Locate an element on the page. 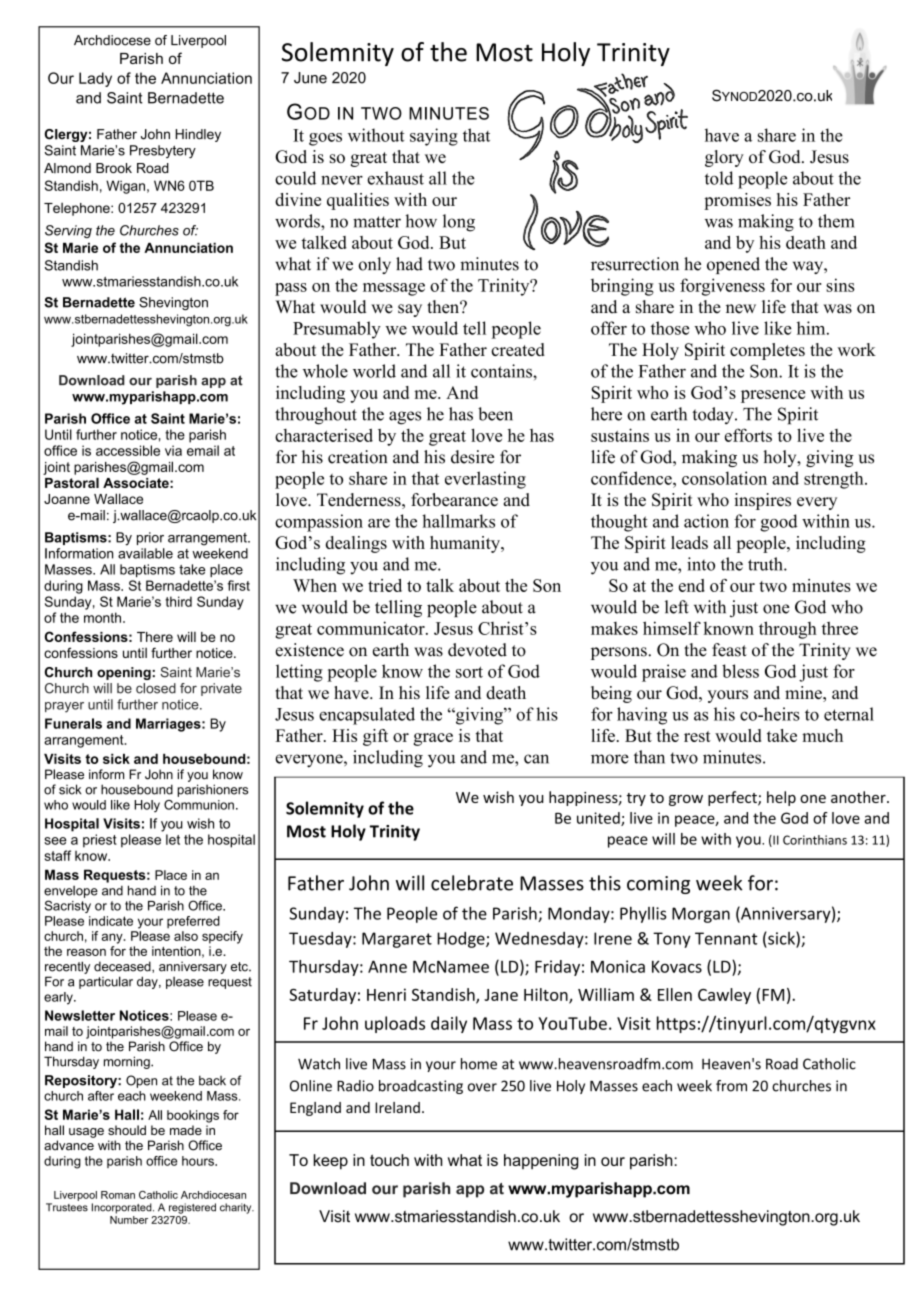 The height and width of the page is (1308, 924). Communion is located at coordinates (199, 805).
